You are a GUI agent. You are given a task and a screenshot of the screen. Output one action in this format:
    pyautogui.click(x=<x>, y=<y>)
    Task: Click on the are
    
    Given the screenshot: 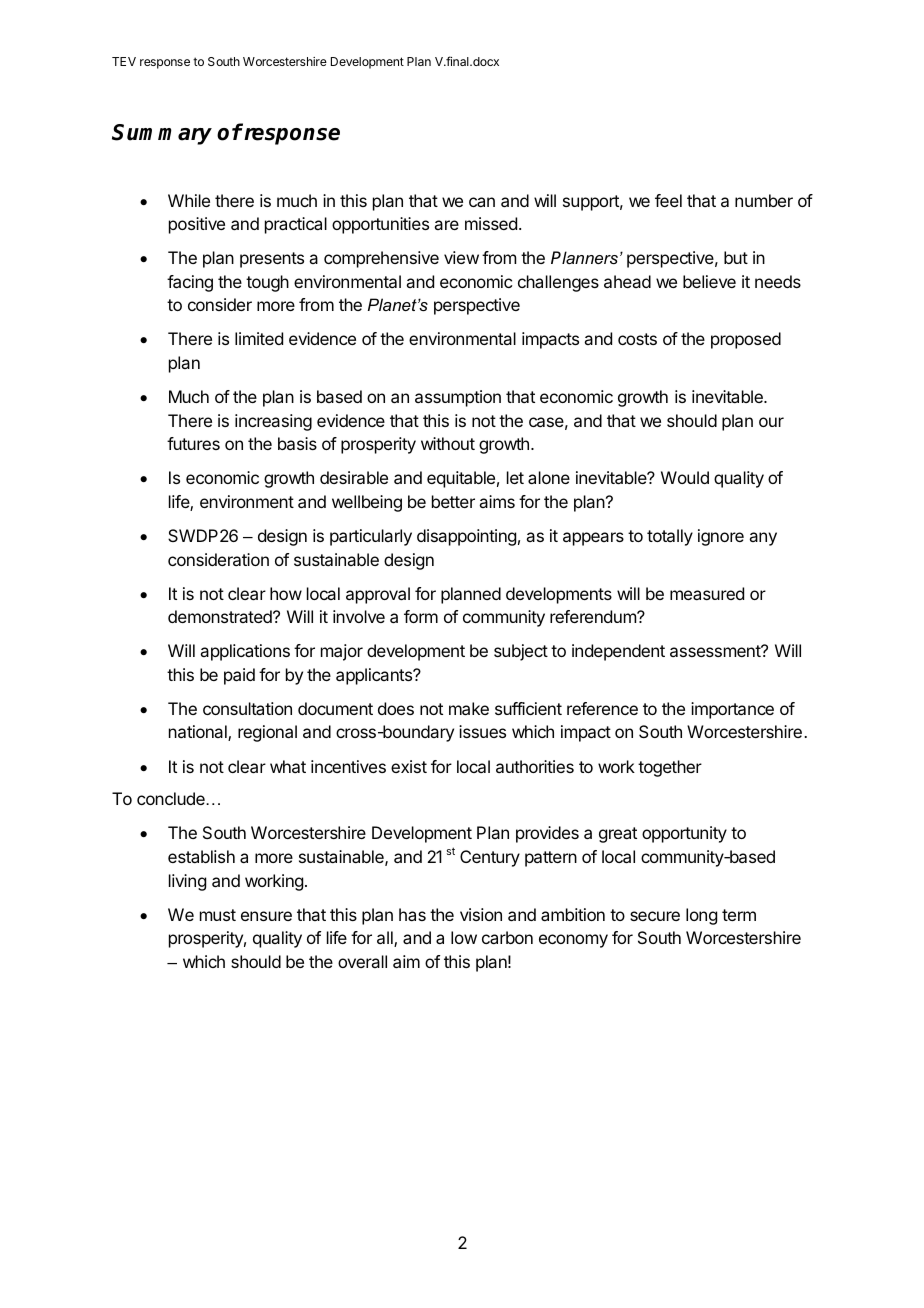 What is the action you would take?
    pyautogui.click(x=446, y=225)
